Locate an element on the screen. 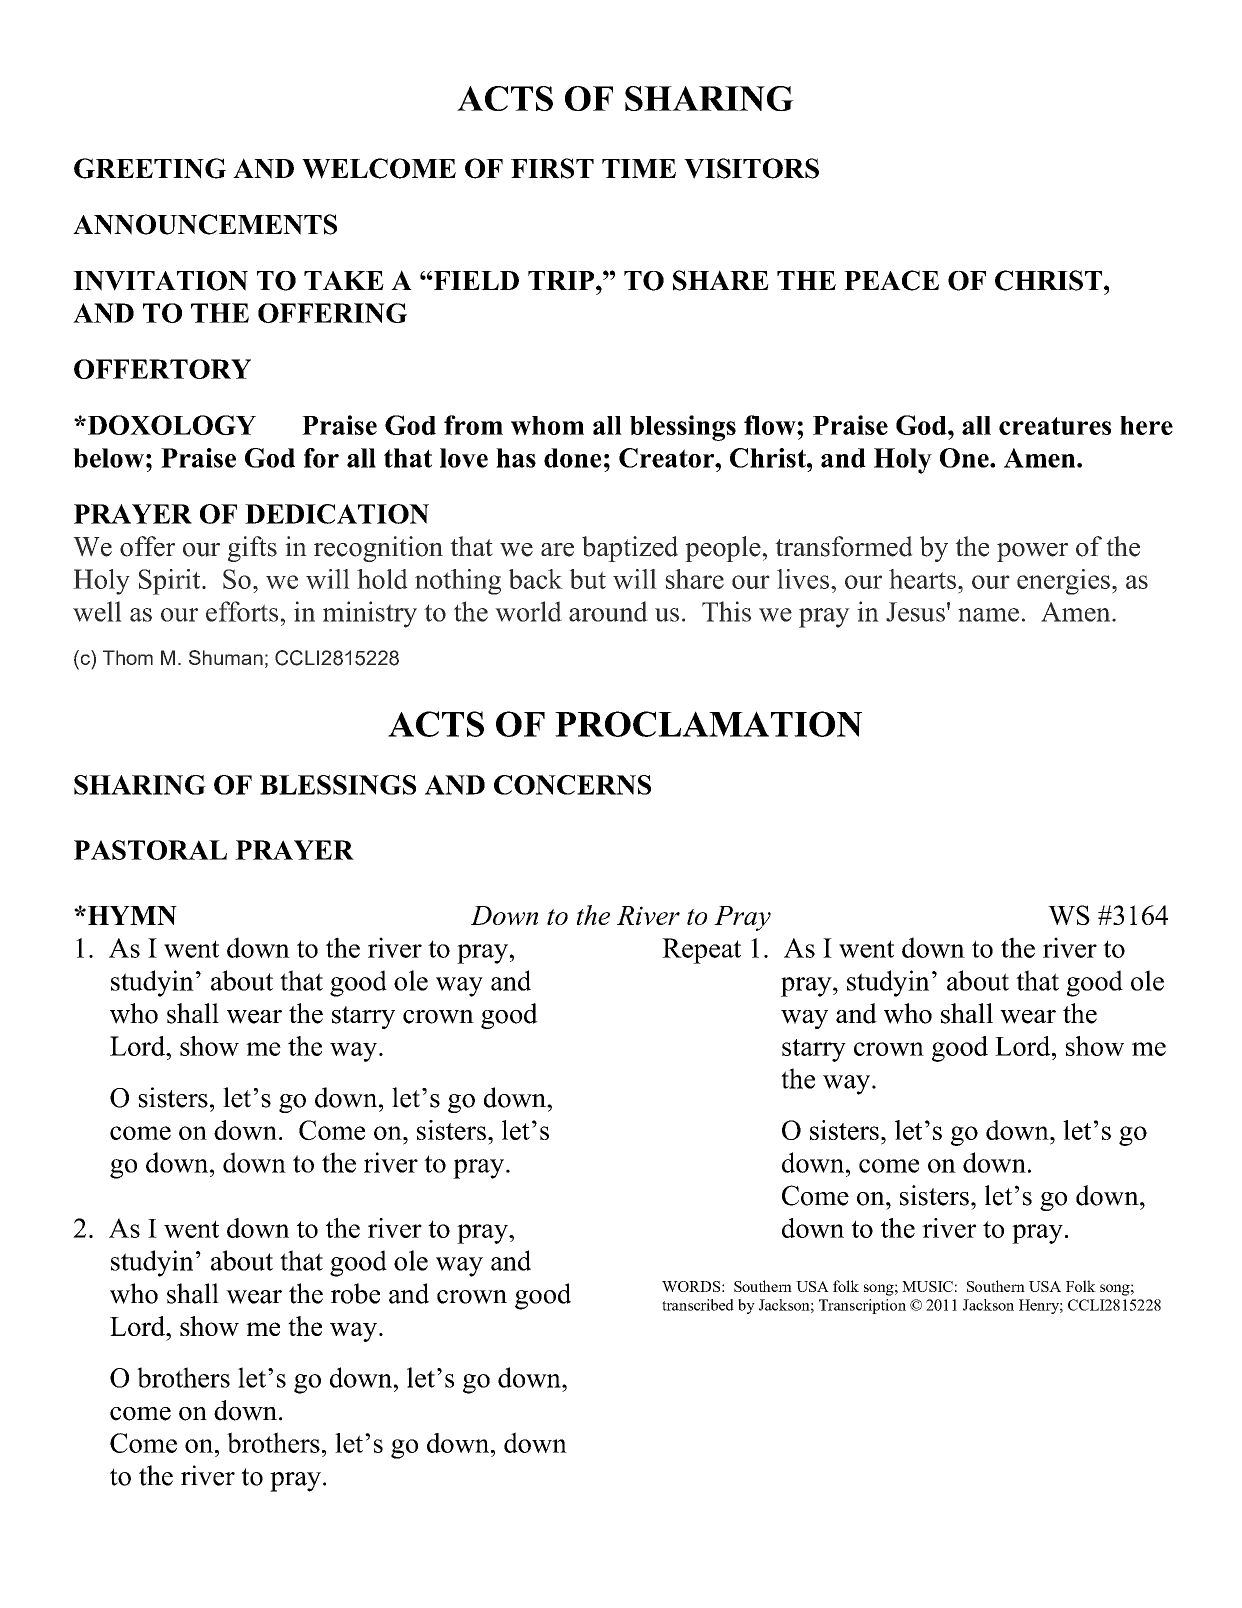  creatures is located at coordinates (1055, 426).
